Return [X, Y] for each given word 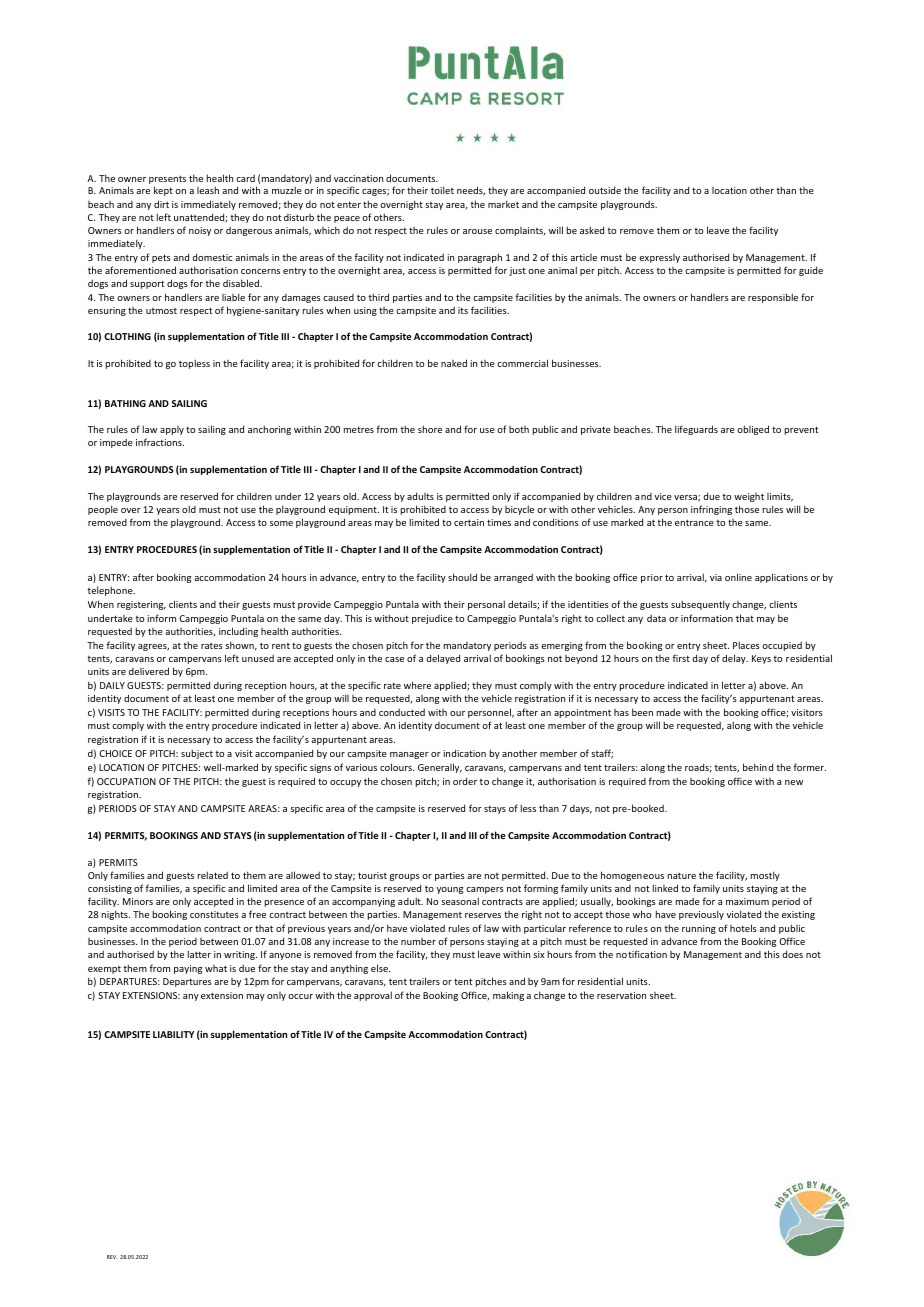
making [508, 996]
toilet [442, 190]
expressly [659, 258]
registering [141, 605]
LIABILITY [173, 1034]
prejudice [432, 619]
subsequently [700, 605]
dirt [161, 204]
